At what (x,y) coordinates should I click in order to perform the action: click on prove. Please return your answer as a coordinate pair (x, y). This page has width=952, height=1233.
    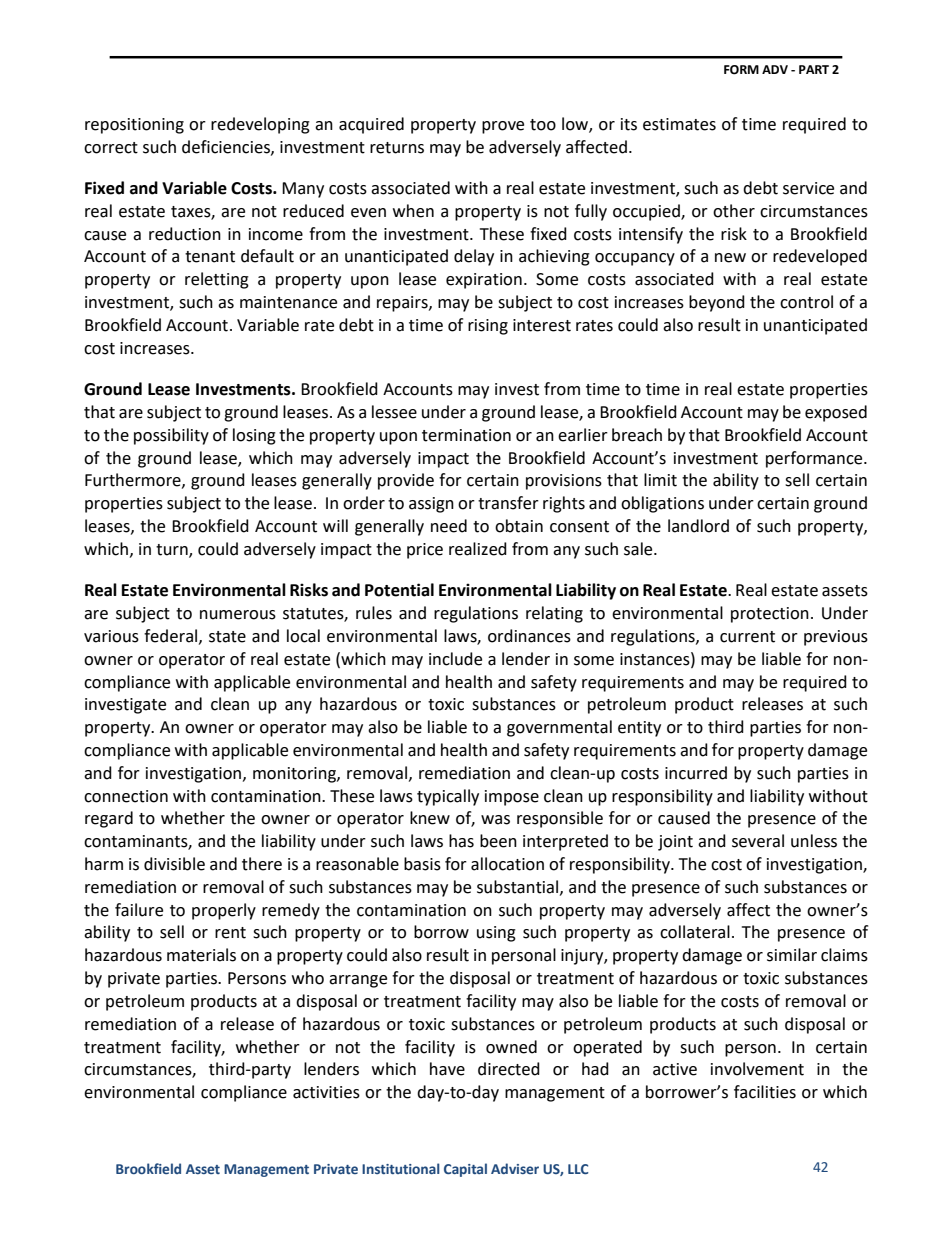
    Looking at the image, I should click on (503, 127).
